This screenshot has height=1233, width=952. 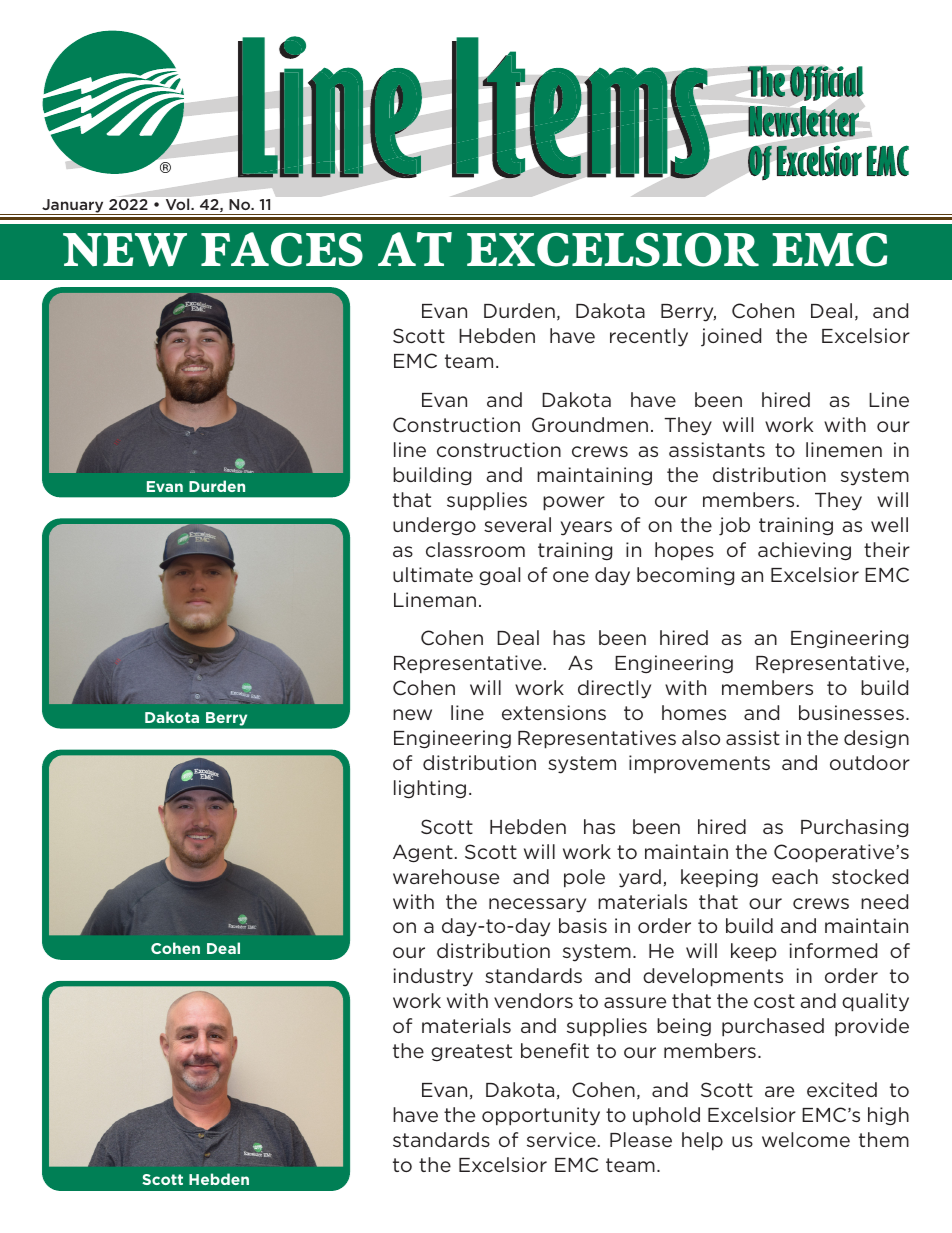 I want to click on joined, so click(x=731, y=337).
